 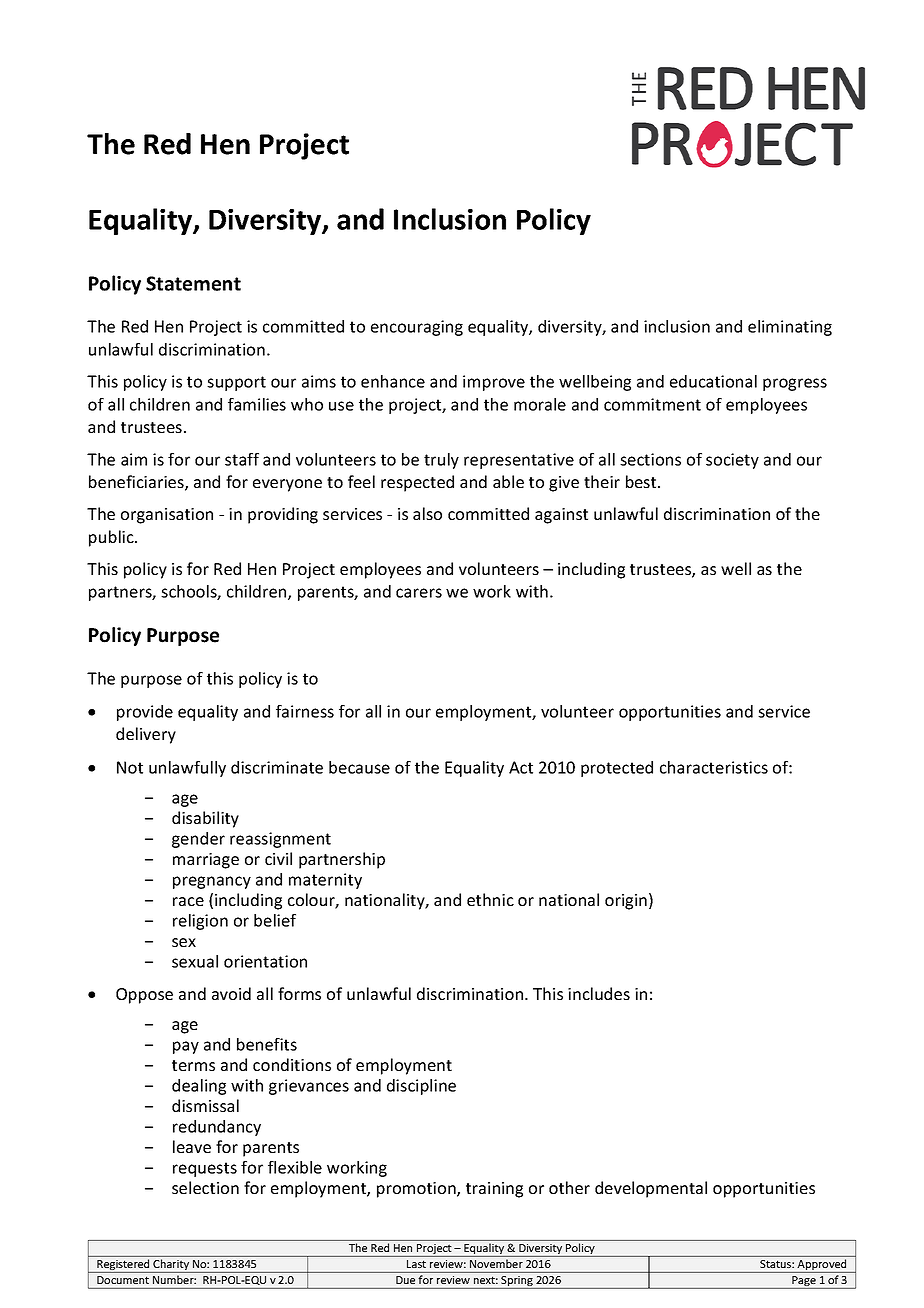 What do you see at coordinates (790, 328) in the screenshot?
I see `eliminating` at bounding box center [790, 328].
